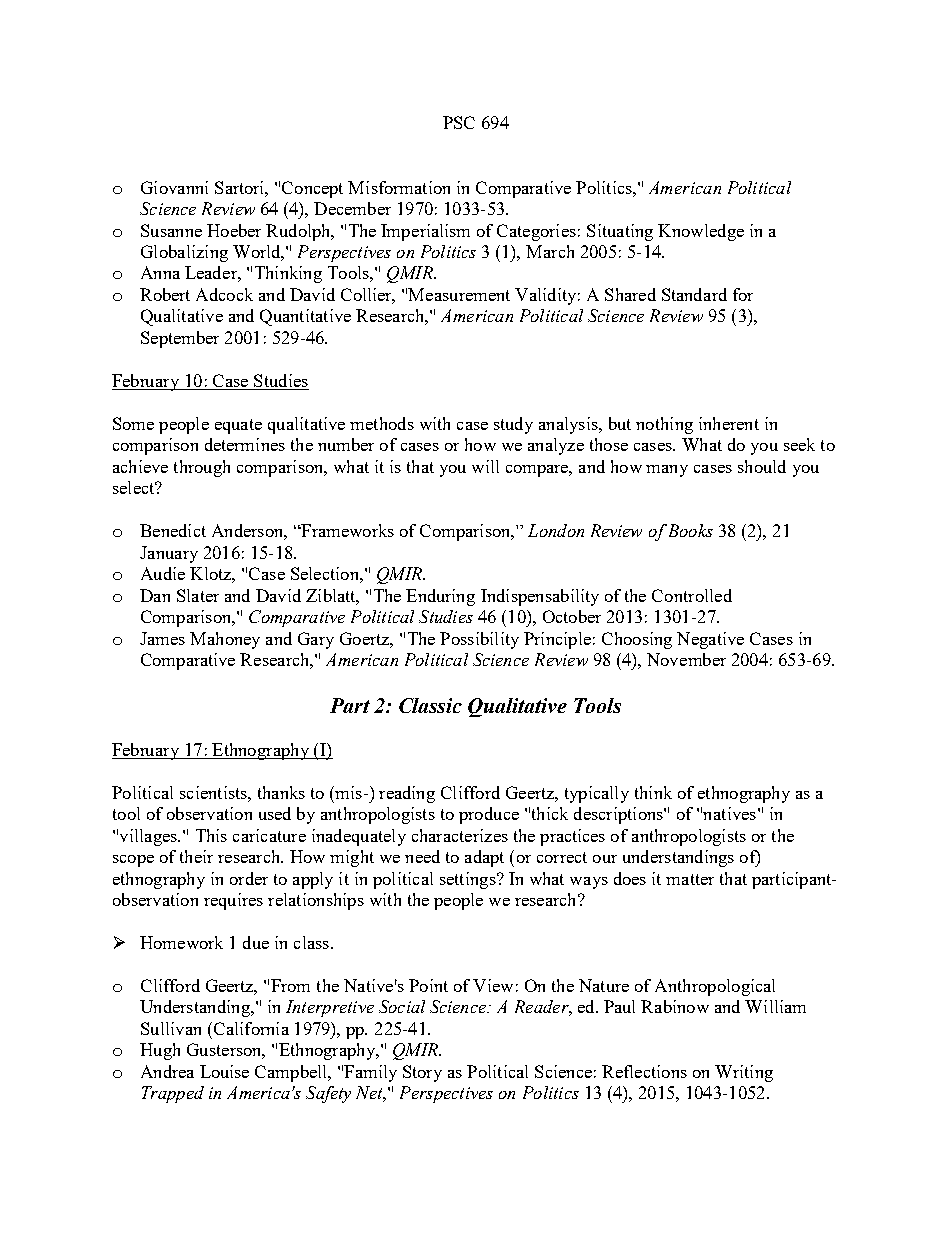 This screenshot has width=952, height=1233. I want to click on Giovanni, so click(174, 187).
